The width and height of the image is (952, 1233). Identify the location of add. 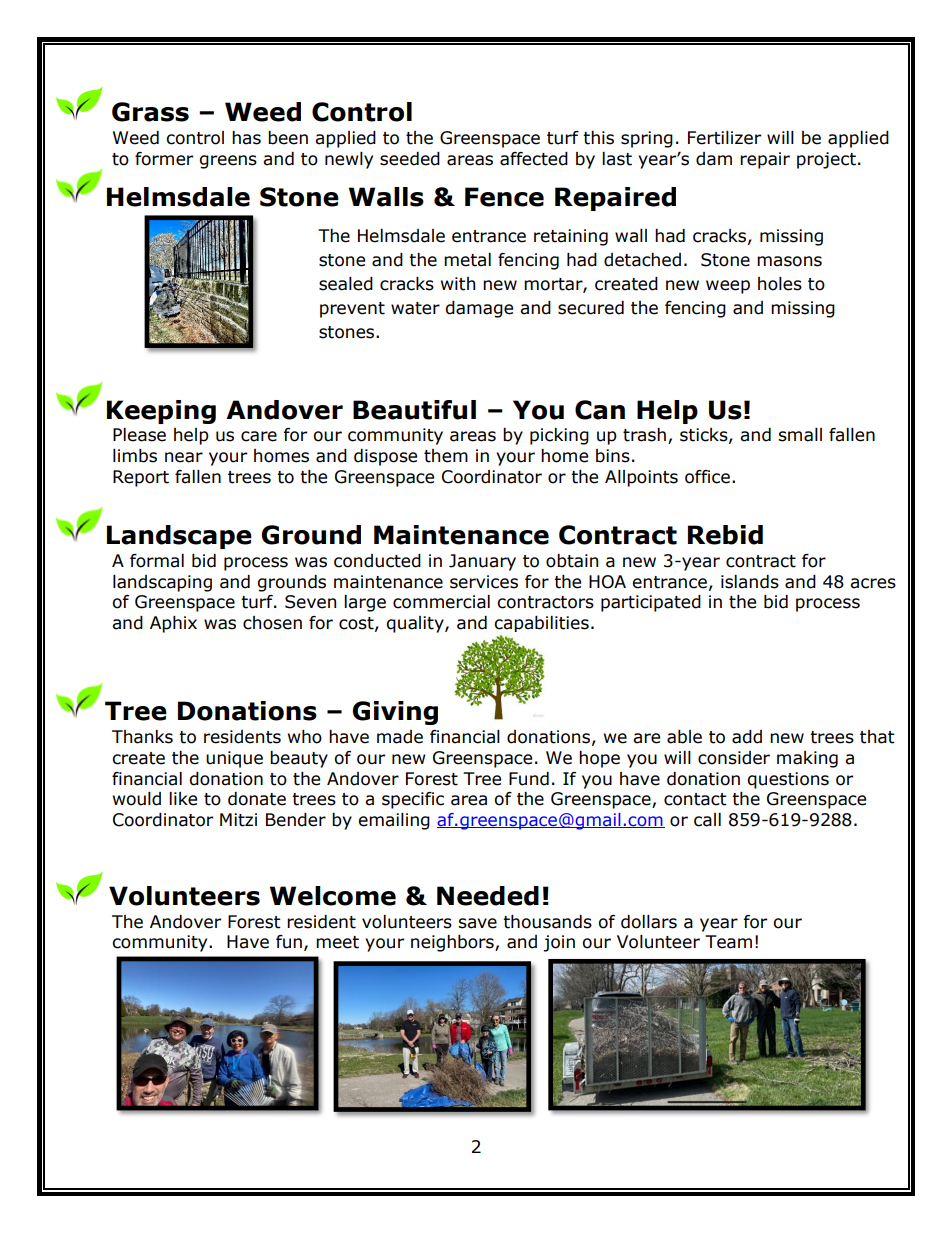
(747, 737).
